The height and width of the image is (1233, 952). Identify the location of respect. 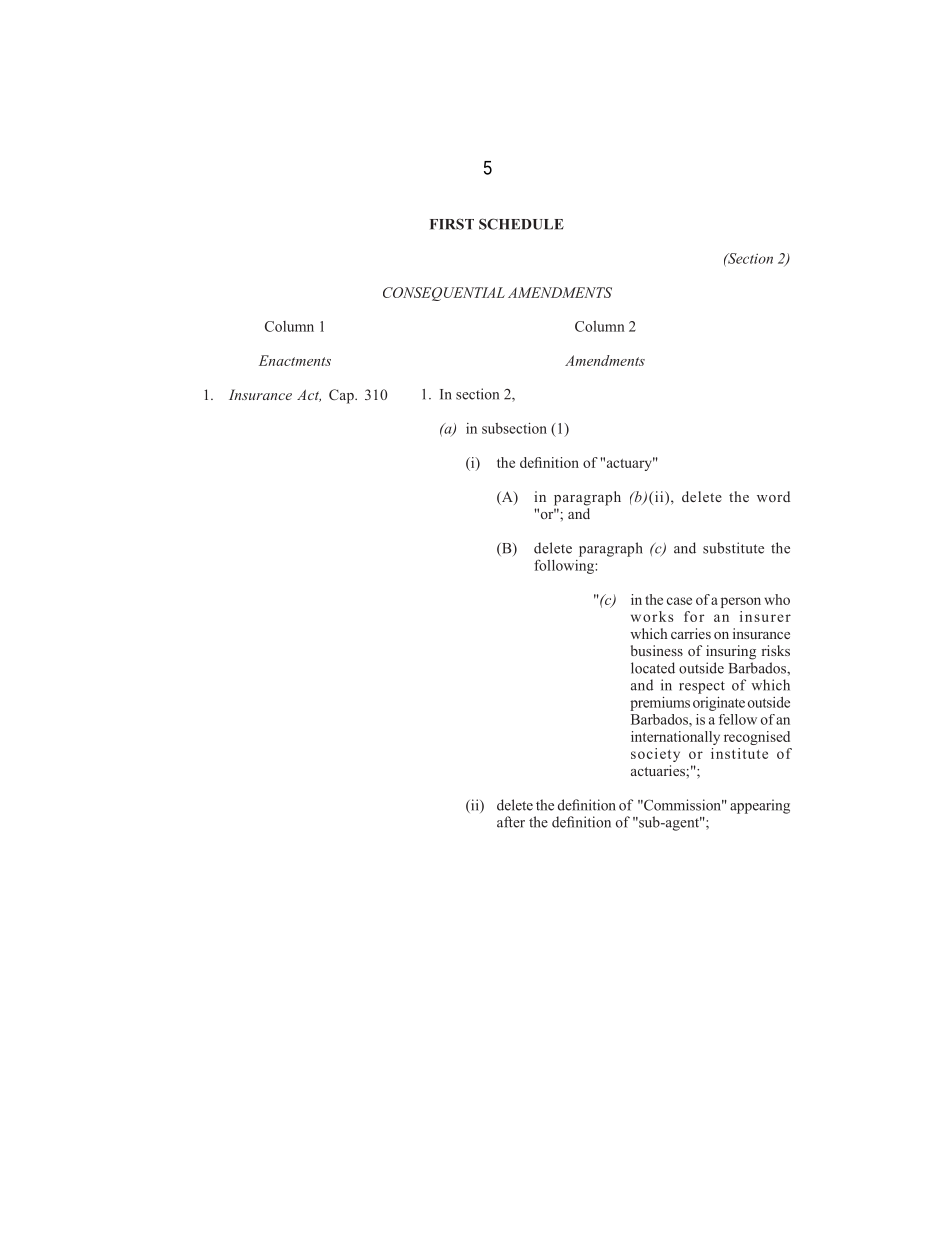
(702, 687).
